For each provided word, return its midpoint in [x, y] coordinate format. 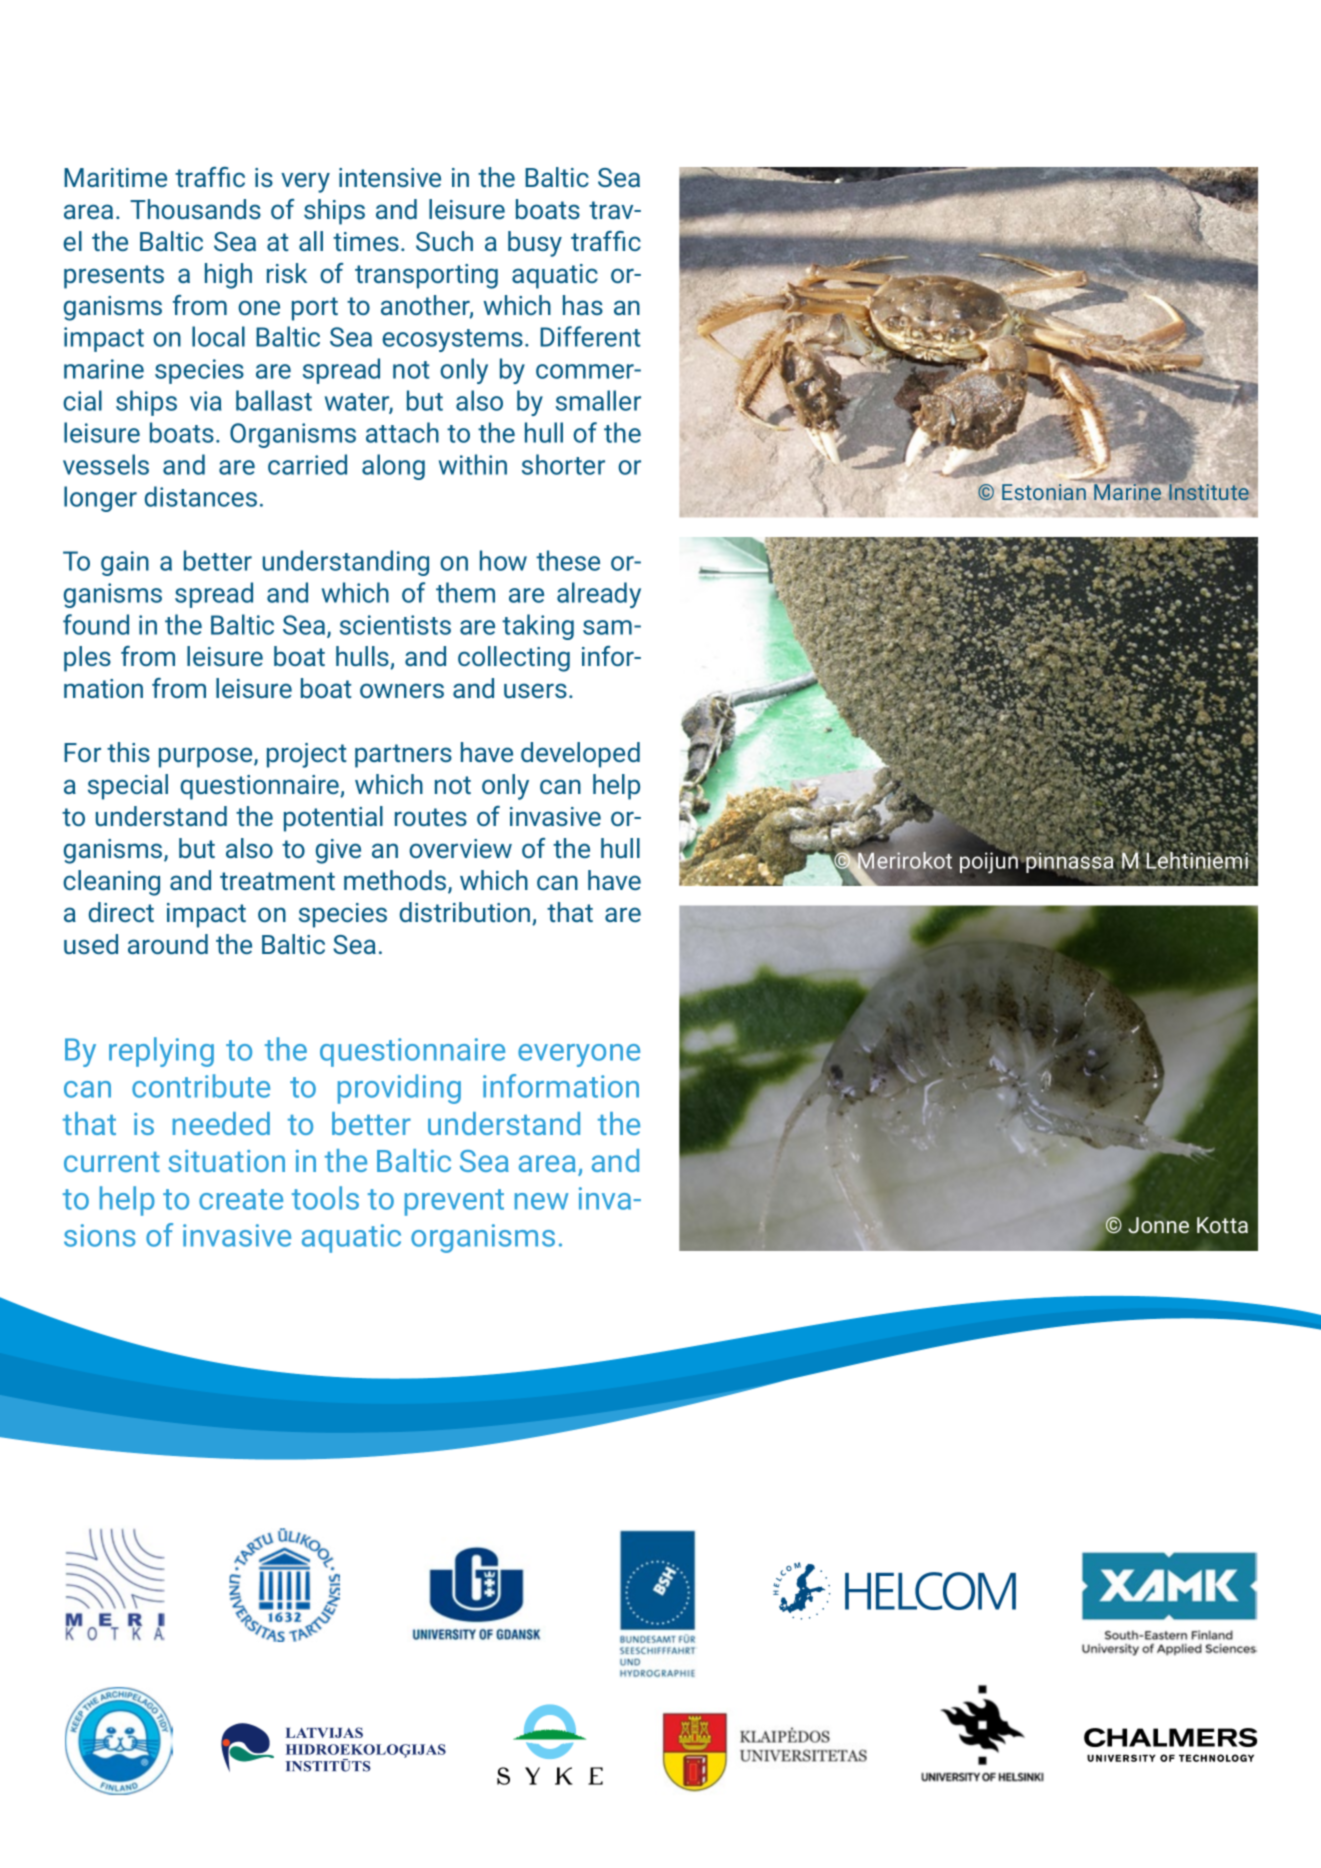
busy [535, 244]
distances [201, 496]
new [542, 1201]
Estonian [1044, 492]
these [568, 560]
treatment [277, 881]
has [583, 305]
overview [460, 848]
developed [580, 755]
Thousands [195, 209]
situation [226, 1161]
